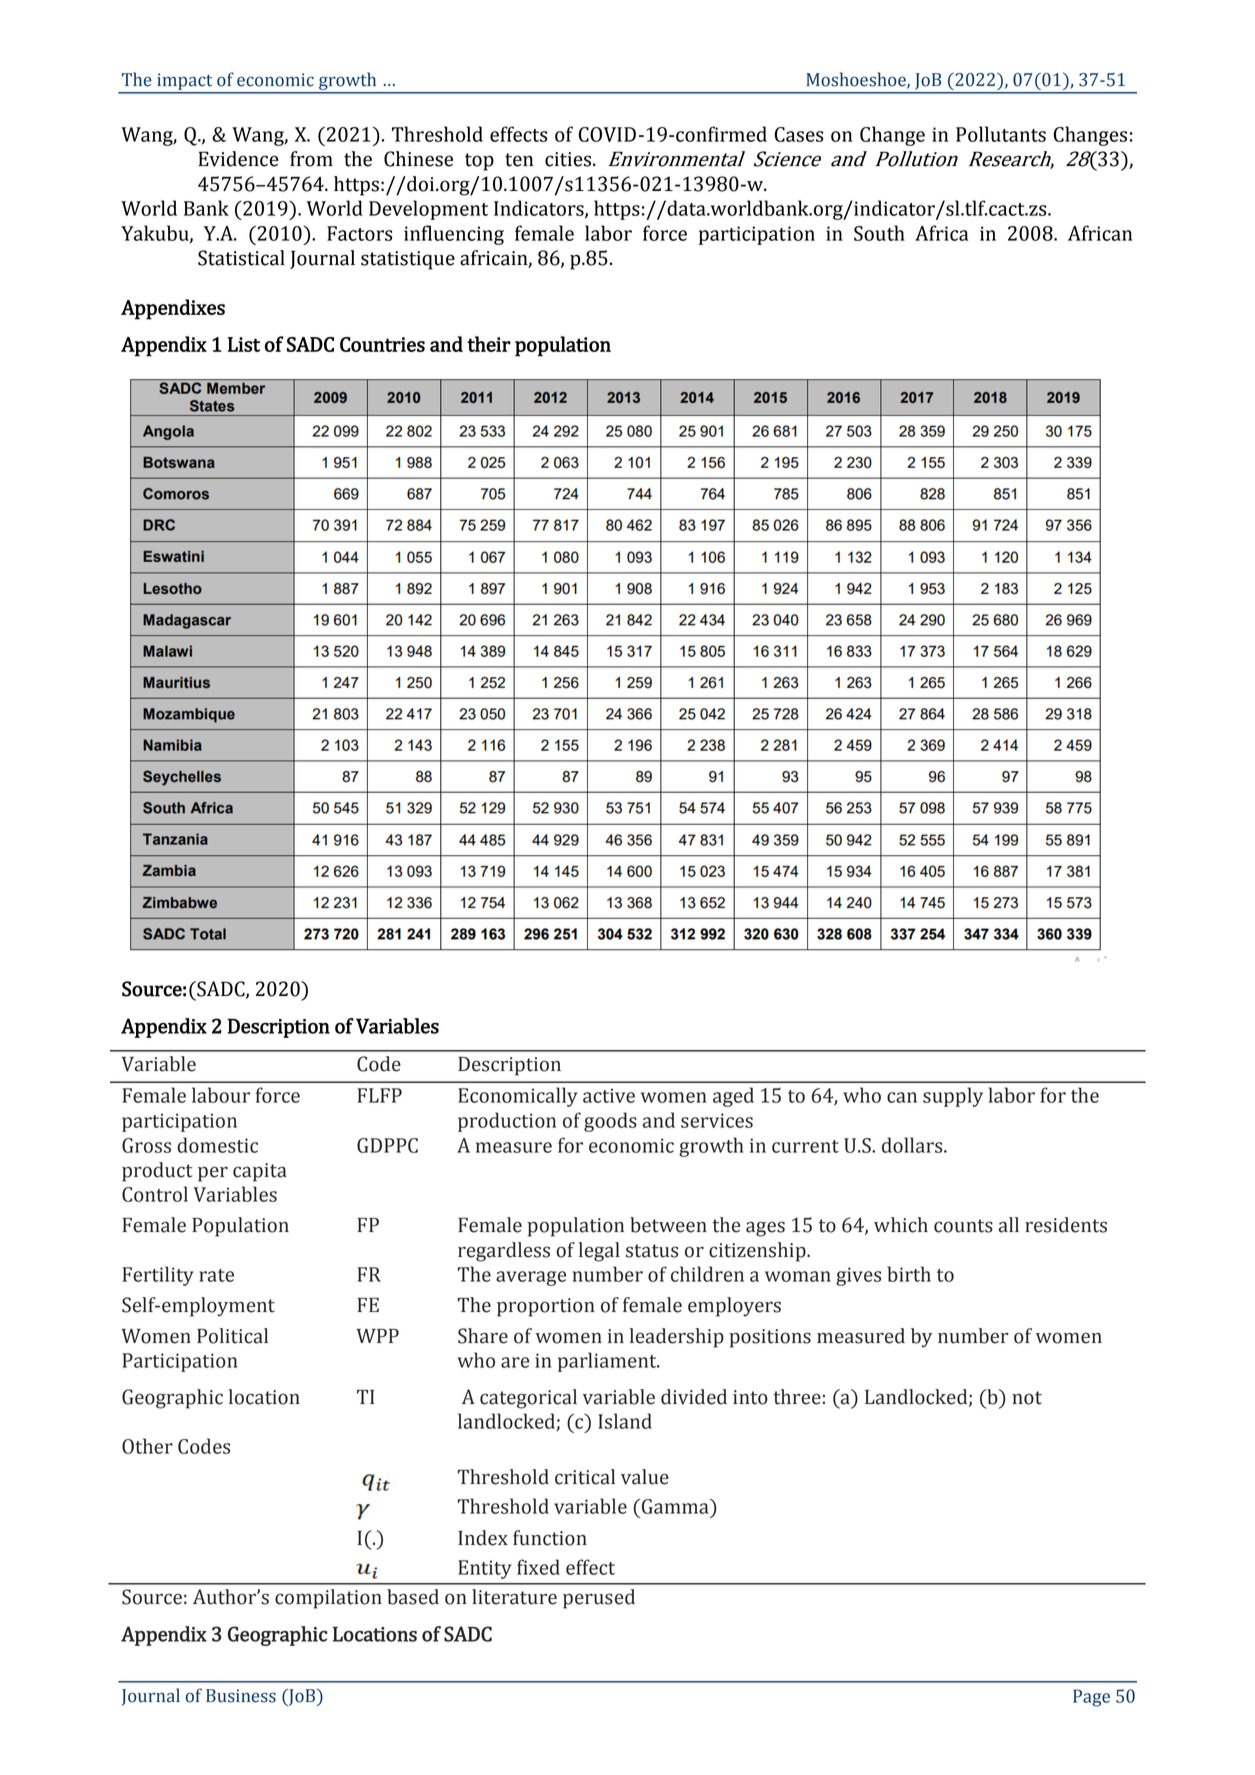  What do you see at coordinates (241, 1696) in the screenshot?
I see `Business` at bounding box center [241, 1696].
